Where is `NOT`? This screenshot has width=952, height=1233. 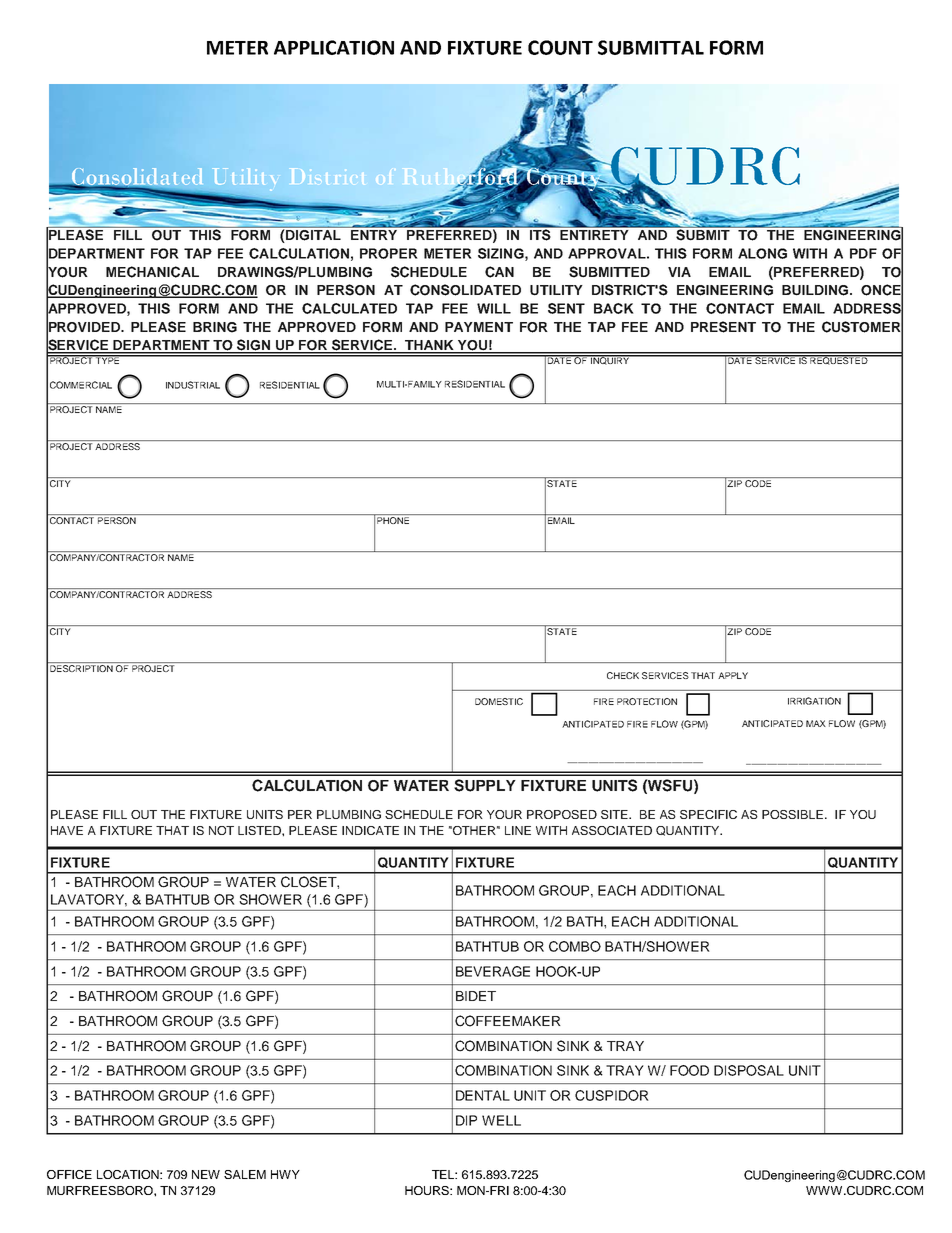
NOT is located at coordinates (221, 830).
